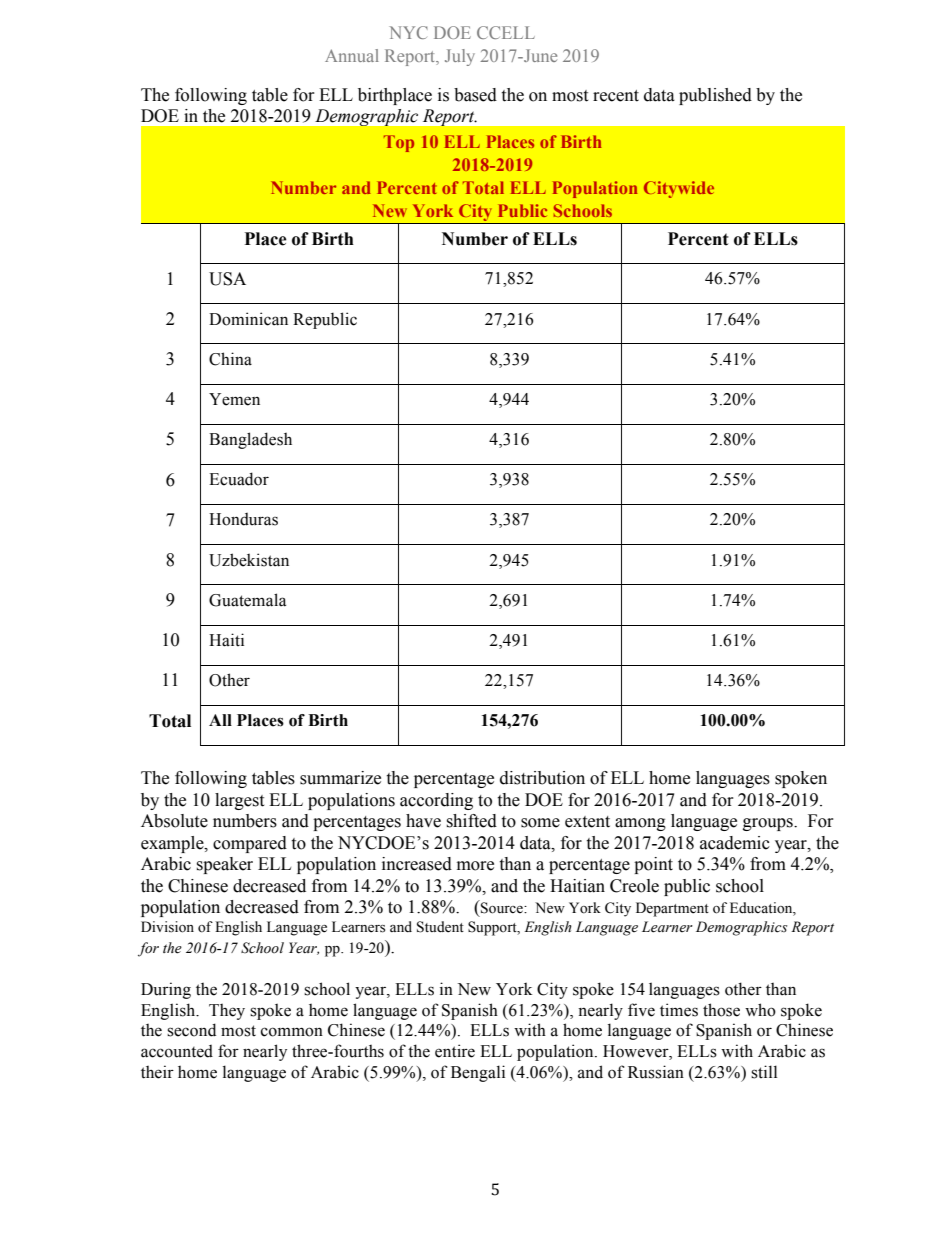 The width and height of the page is (952, 1233). I want to click on Guatemala, so click(247, 600).
